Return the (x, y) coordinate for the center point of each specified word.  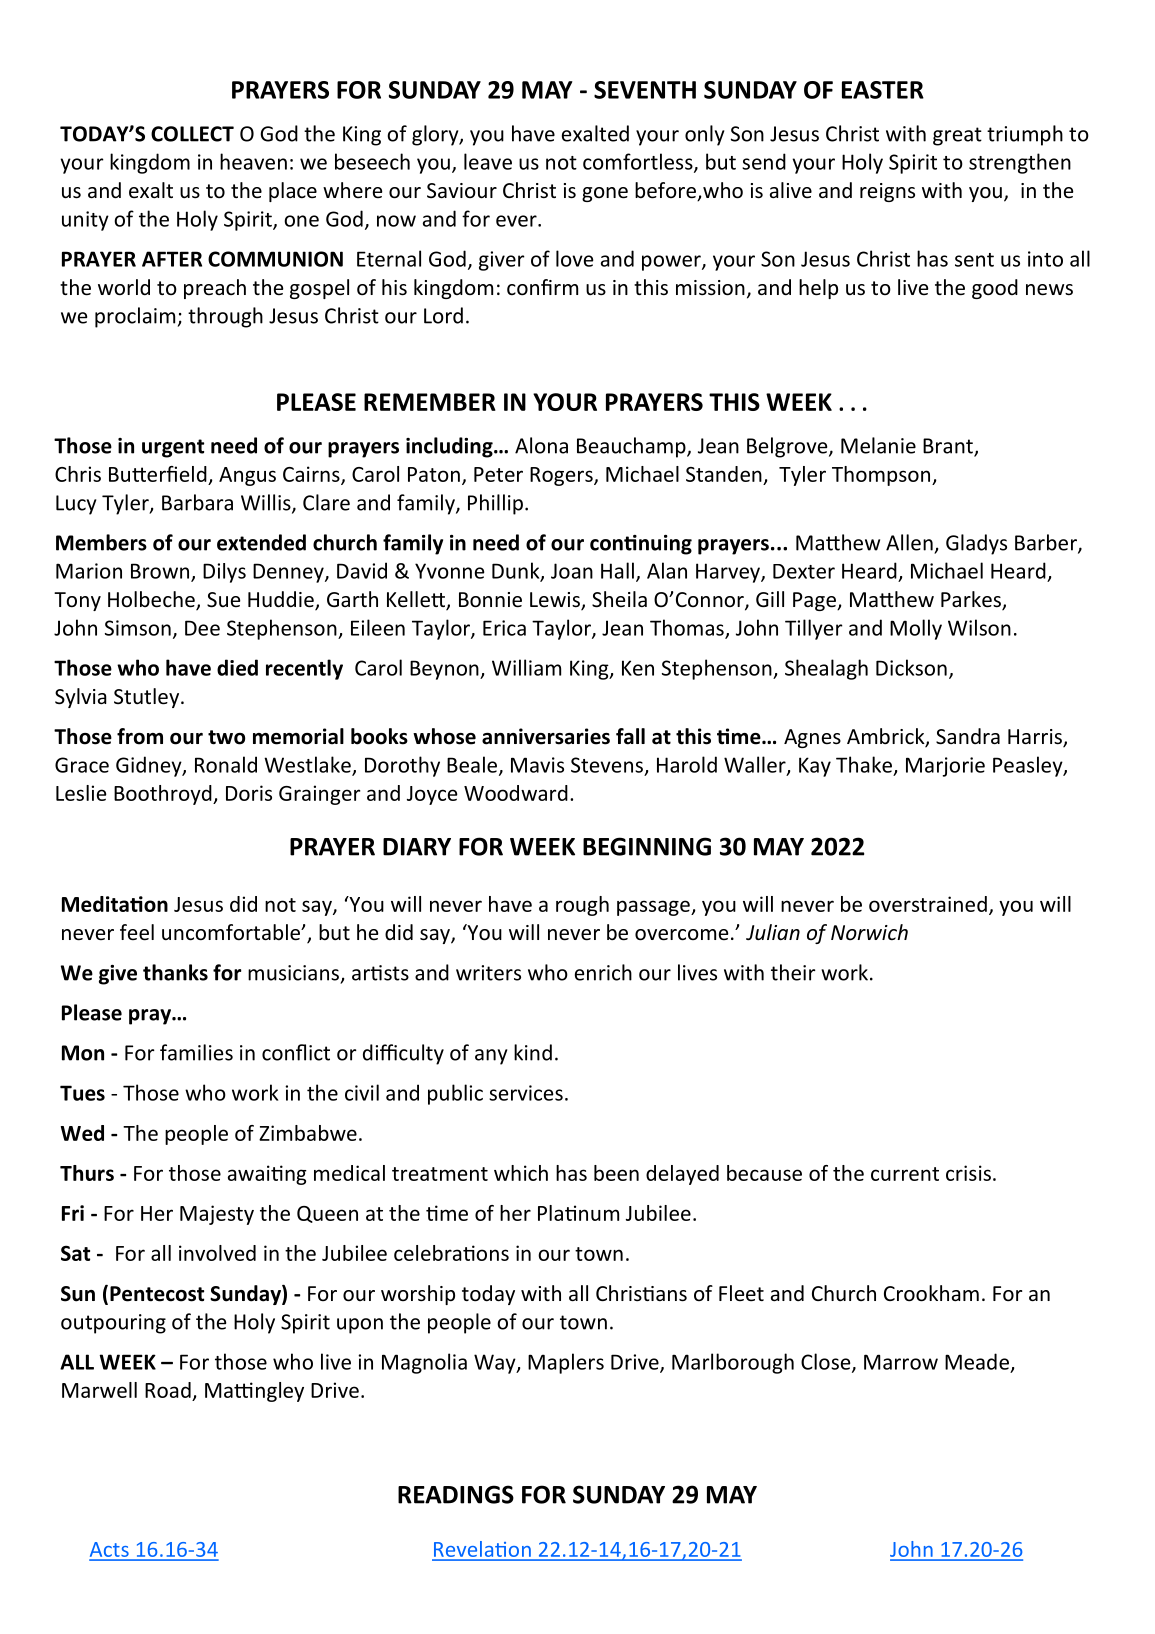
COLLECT (192, 134)
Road (168, 1390)
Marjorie (945, 767)
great (957, 136)
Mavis (537, 765)
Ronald (226, 764)
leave (488, 161)
